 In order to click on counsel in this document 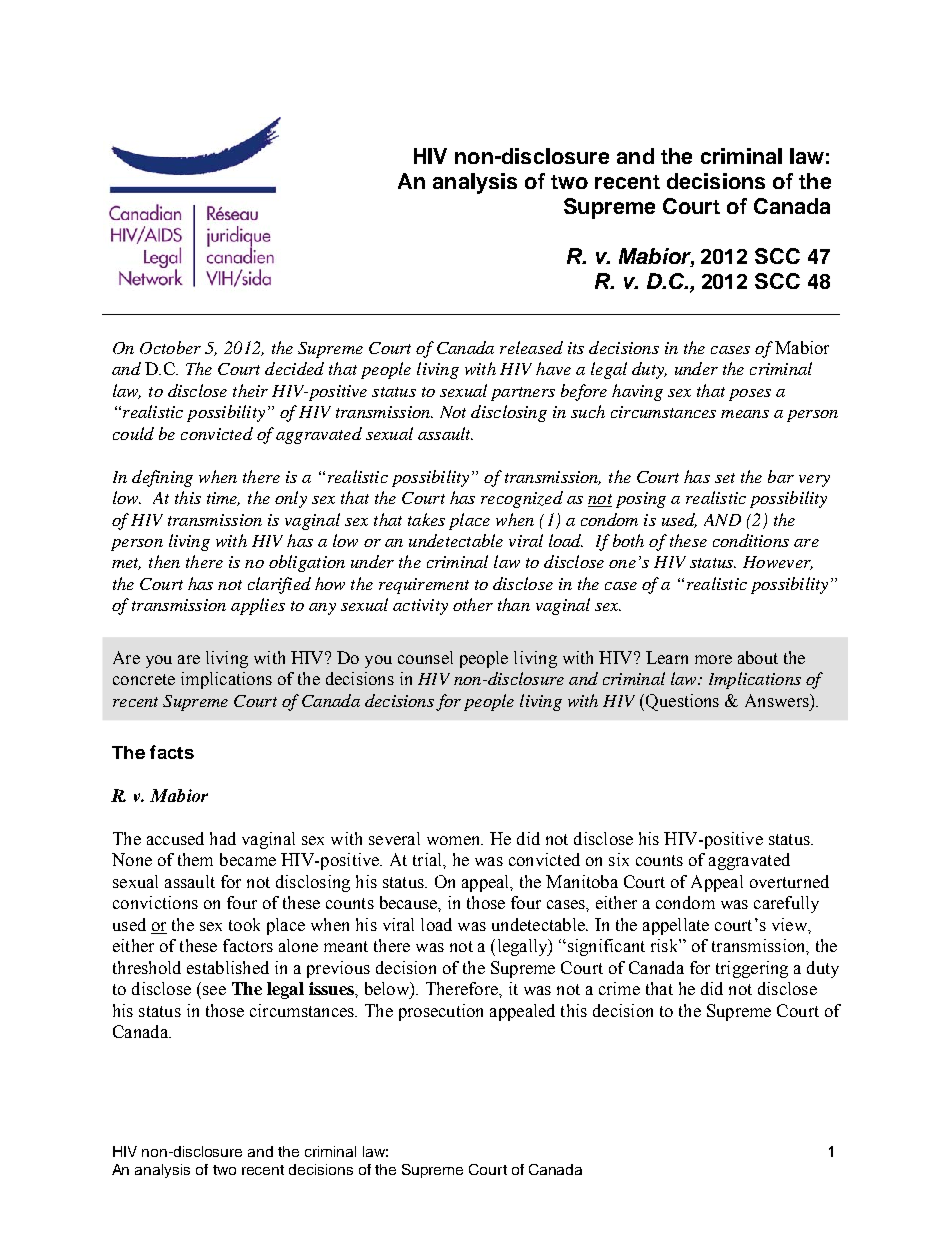, I will do `click(425, 657)`.
